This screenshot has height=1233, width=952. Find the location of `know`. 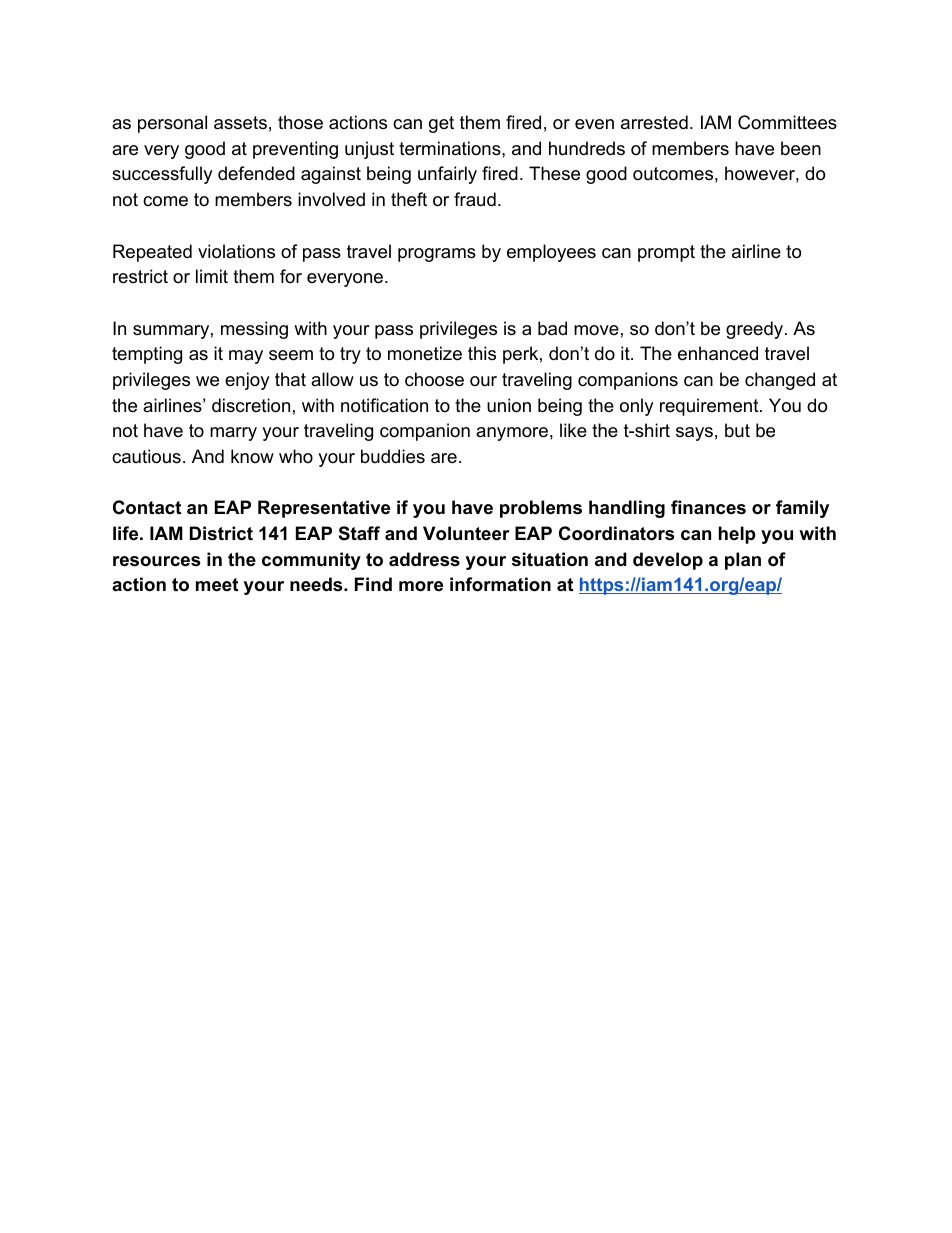

know is located at coordinates (252, 456).
